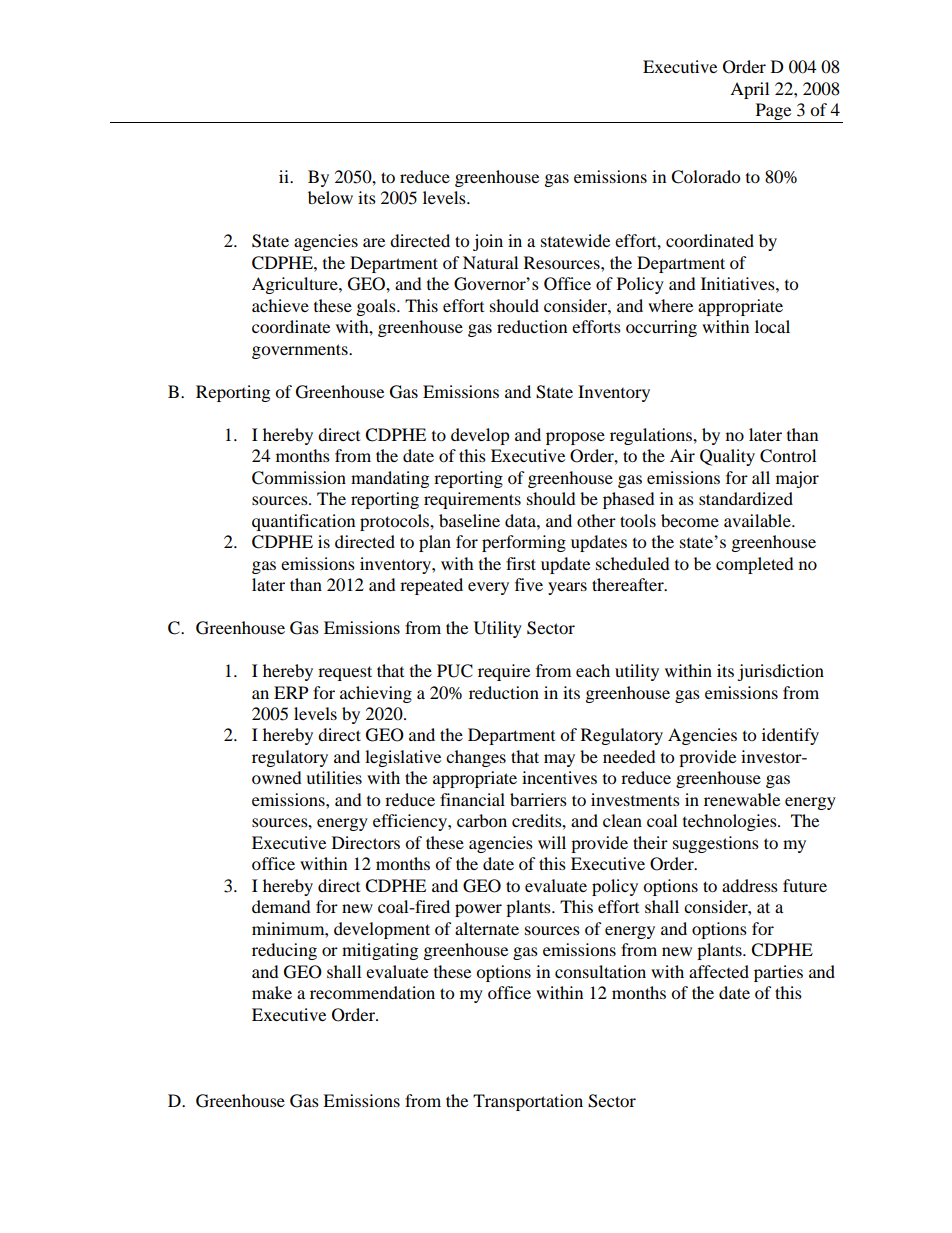  I want to click on technologies, so click(731, 822).
